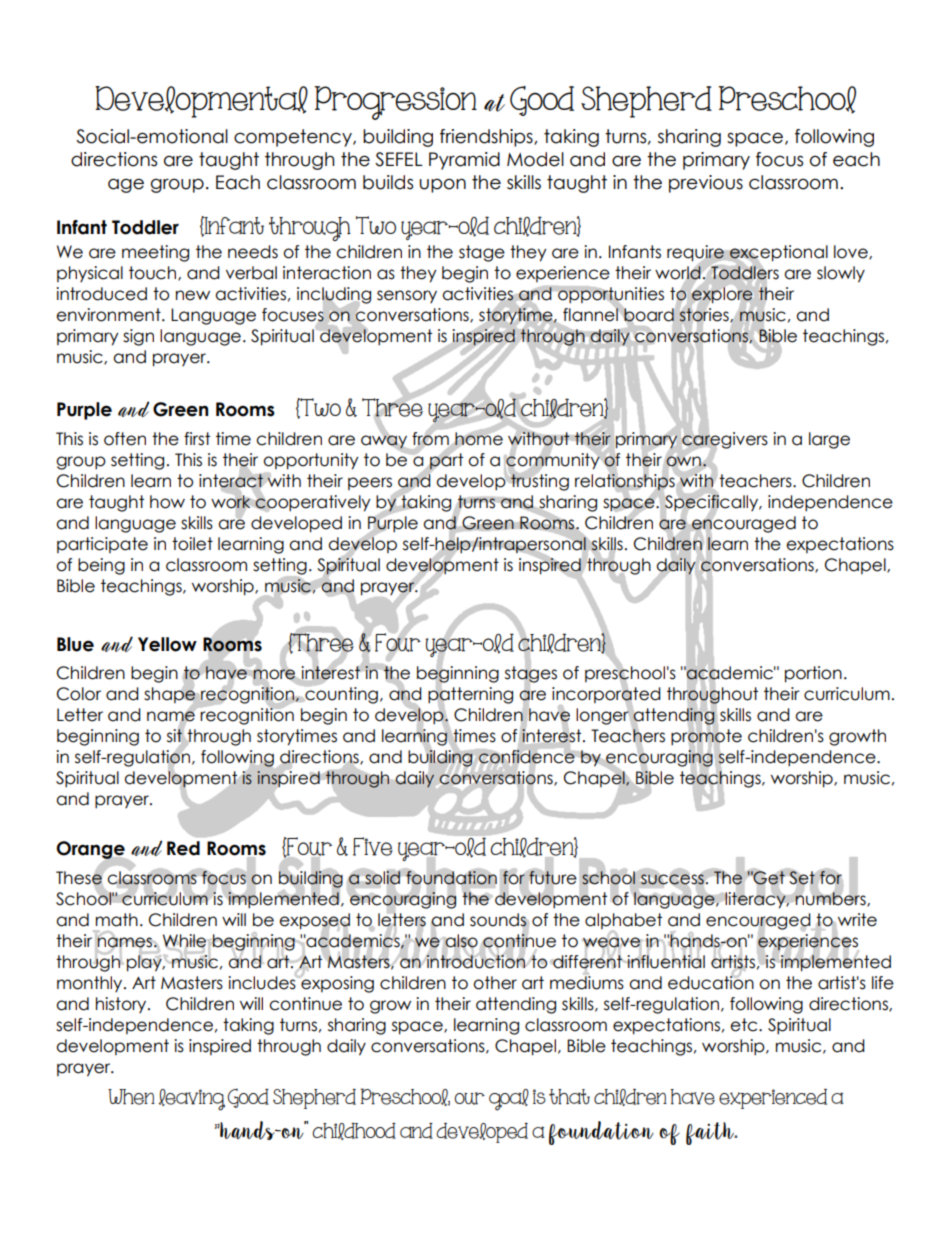  I want to click on competency, so click(294, 138).
